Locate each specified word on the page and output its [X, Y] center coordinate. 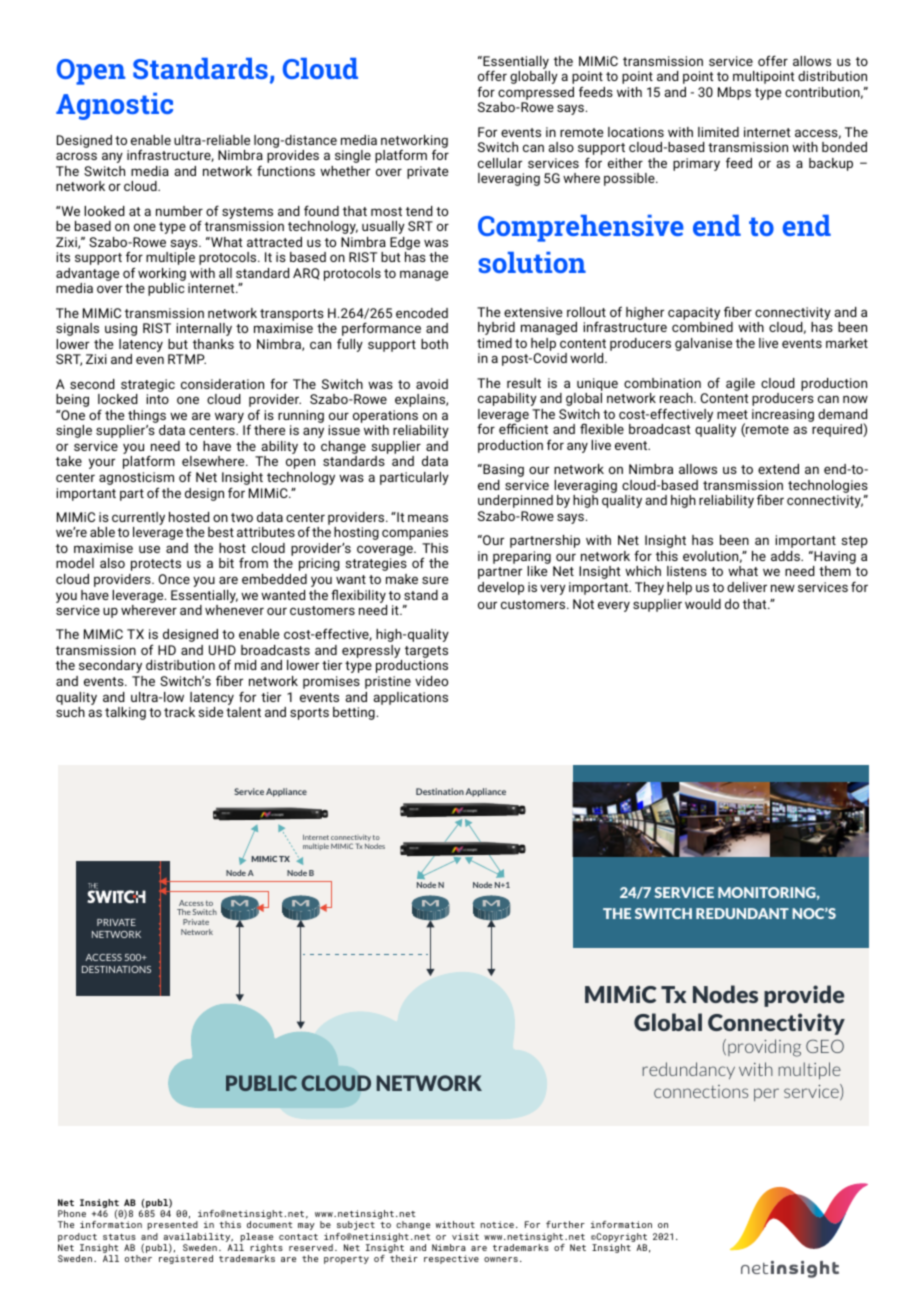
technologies [828, 486]
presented [172, 1225]
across [76, 156]
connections [701, 1091]
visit [465, 1236]
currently [138, 520]
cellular [500, 163]
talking [125, 713]
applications [411, 698]
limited [718, 132]
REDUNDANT [742, 913]
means [428, 518]
